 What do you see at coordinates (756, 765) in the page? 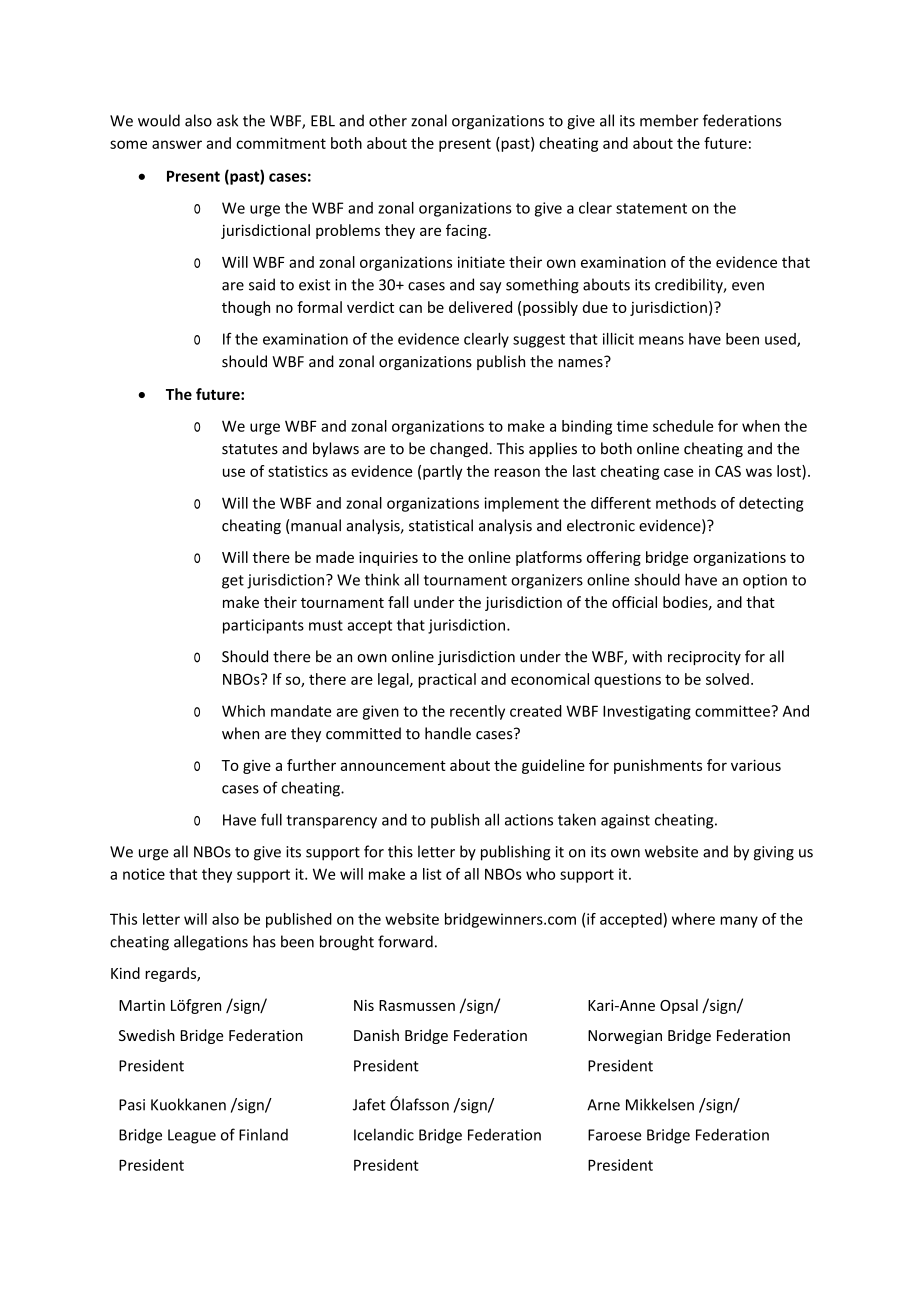
I see `various` at bounding box center [756, 765].
